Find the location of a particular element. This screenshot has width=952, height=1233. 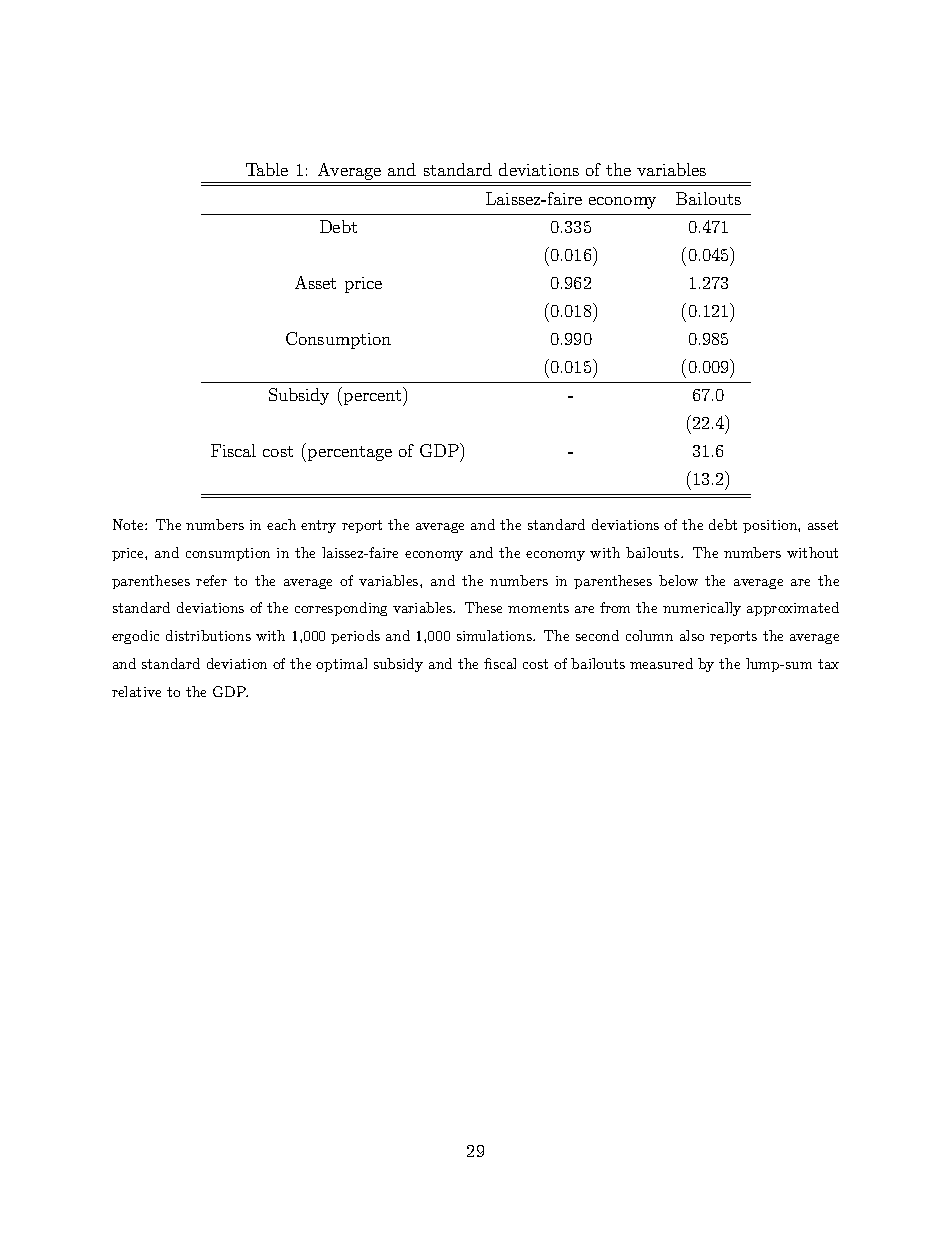

Note is located at coordinates (129, 524).
